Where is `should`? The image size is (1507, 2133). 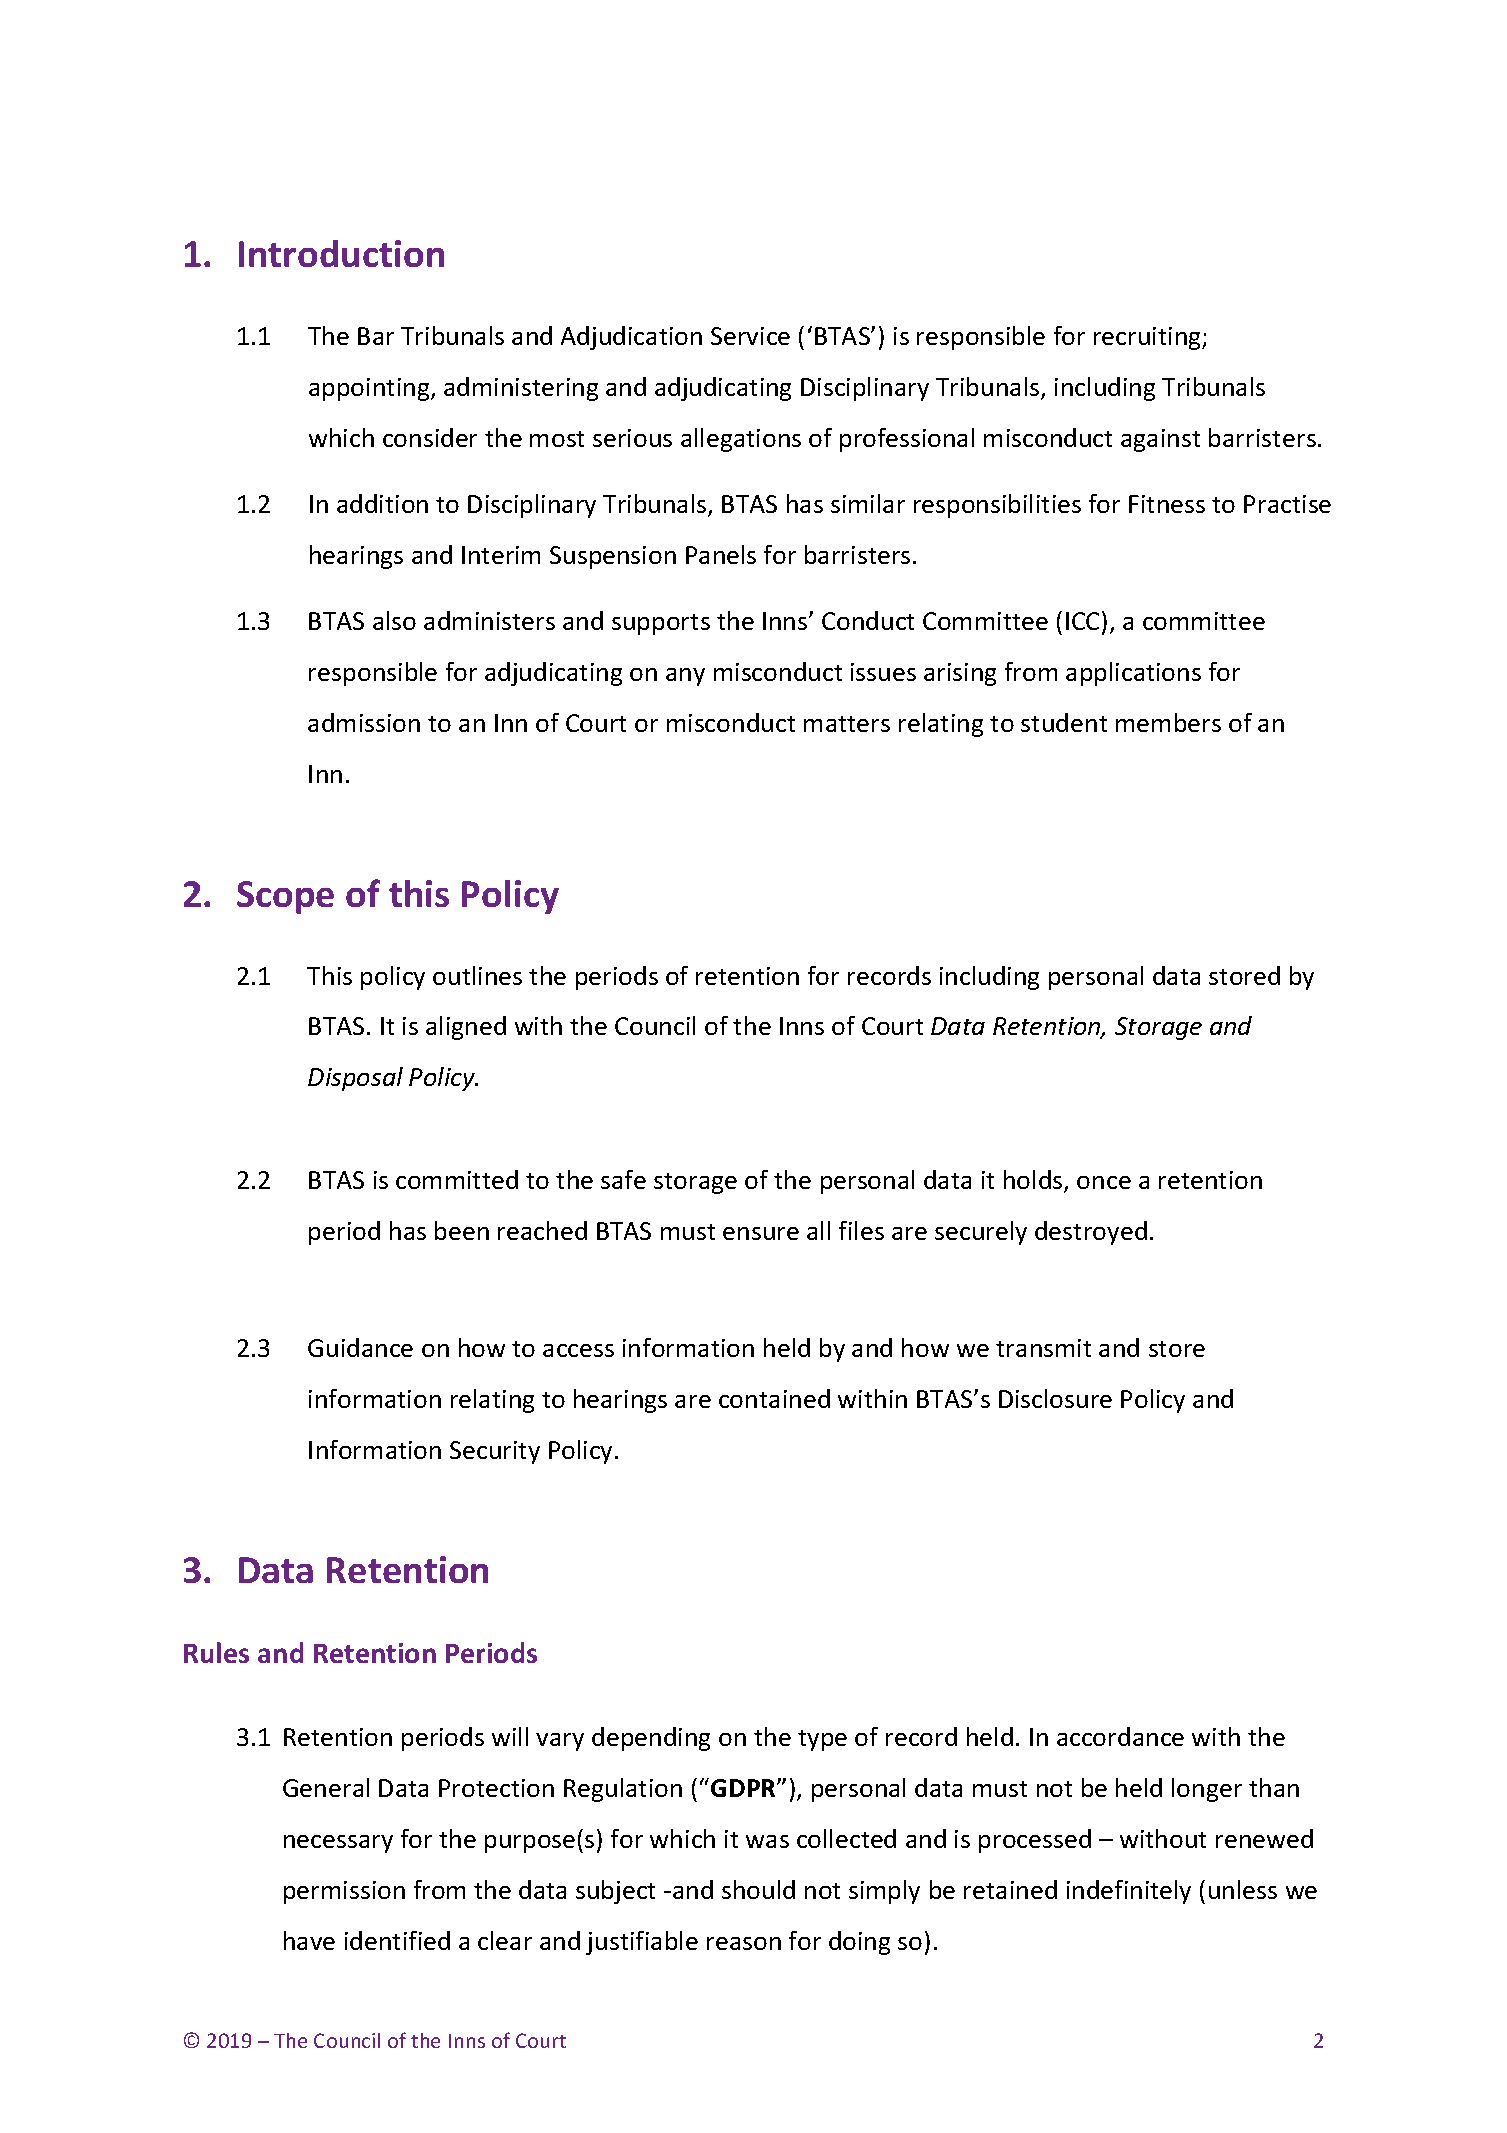 should is located at coordinates (758, 1889).
